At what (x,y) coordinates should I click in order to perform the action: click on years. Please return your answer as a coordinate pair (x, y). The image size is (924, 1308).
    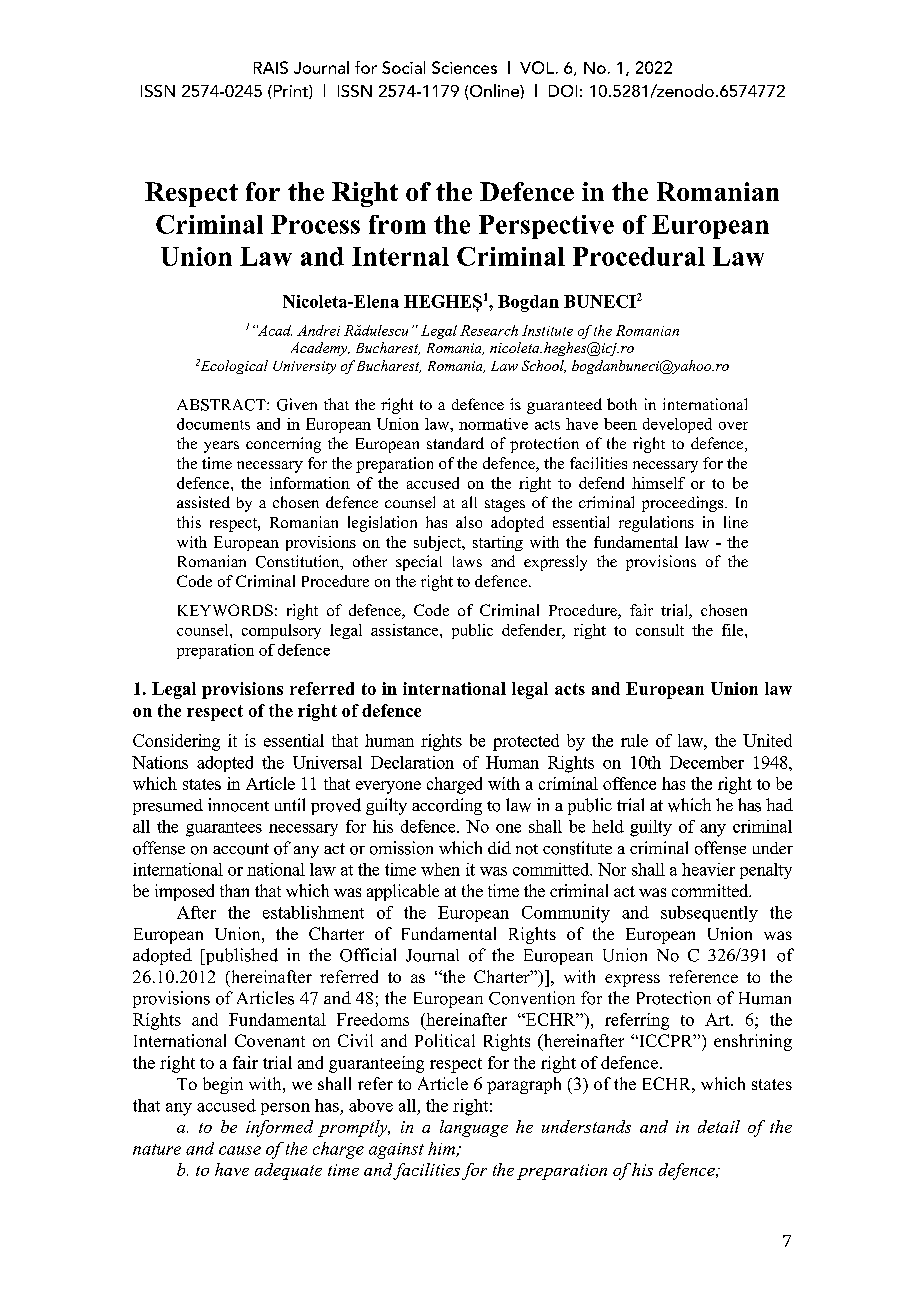
    Looking at the image, I should click on (221, 447).
